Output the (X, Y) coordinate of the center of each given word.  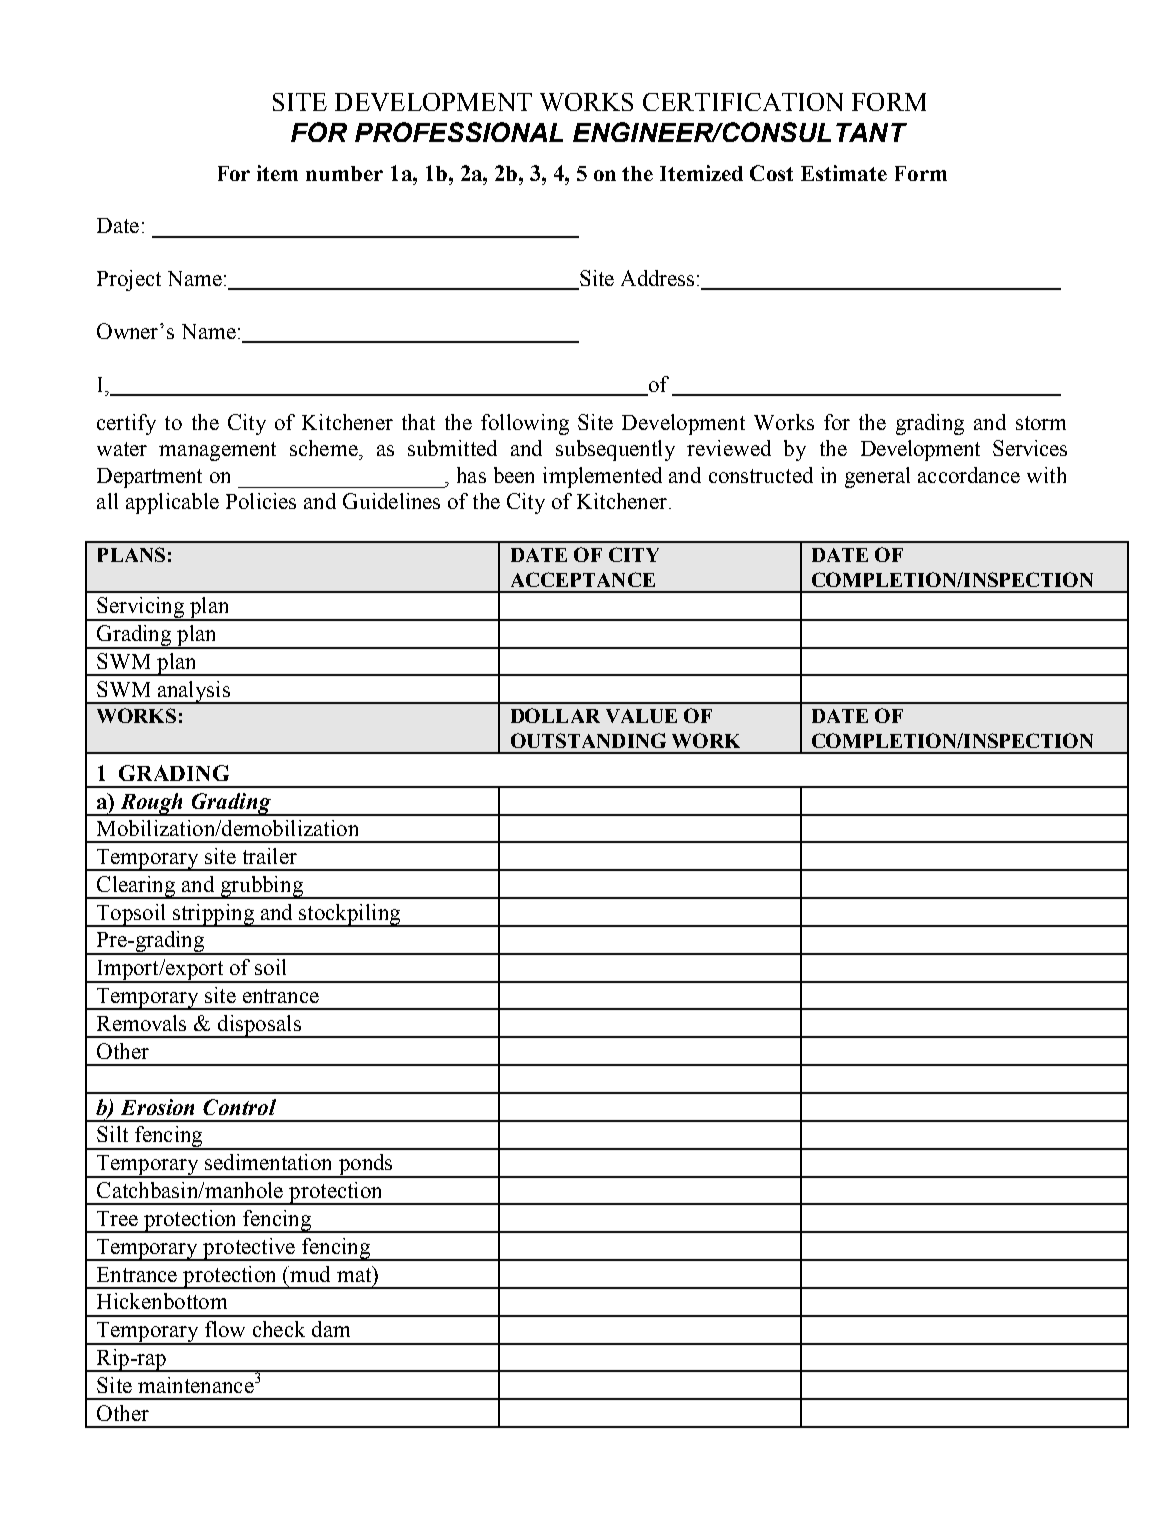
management (217, 451)
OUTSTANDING (588, 740)
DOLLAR (555, 715)
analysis (194, 692)
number (344, 173)
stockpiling (350, 915)
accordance (969, 475)
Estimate (844, 173)
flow (225, 1329)
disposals (259, 1026)
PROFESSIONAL (459, 132)
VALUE (641, 716)
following (525, 424)
